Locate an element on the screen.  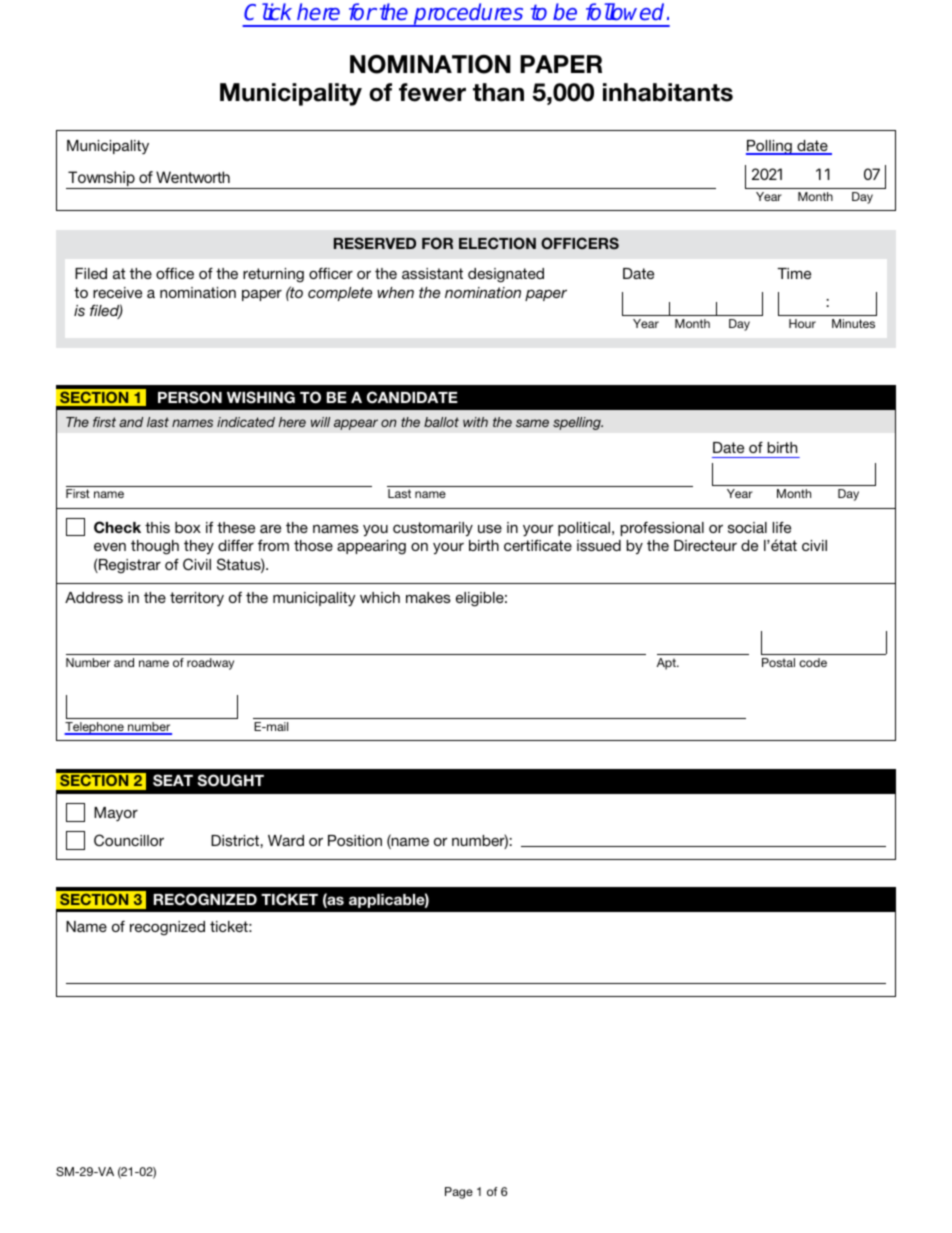
returning is located at coordinates (273, 275).
